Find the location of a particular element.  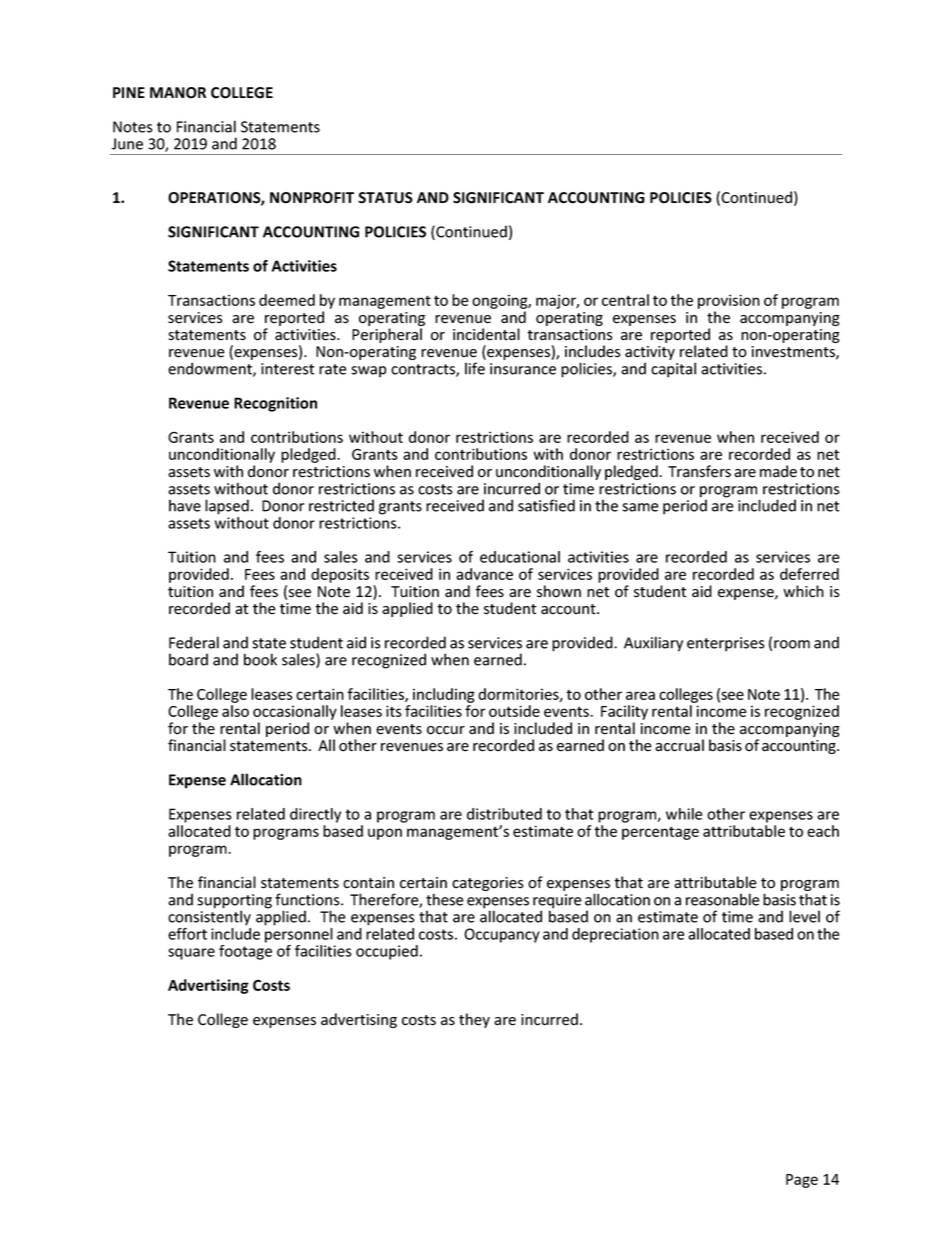

STATUS is located at coordinates (385, 198).
